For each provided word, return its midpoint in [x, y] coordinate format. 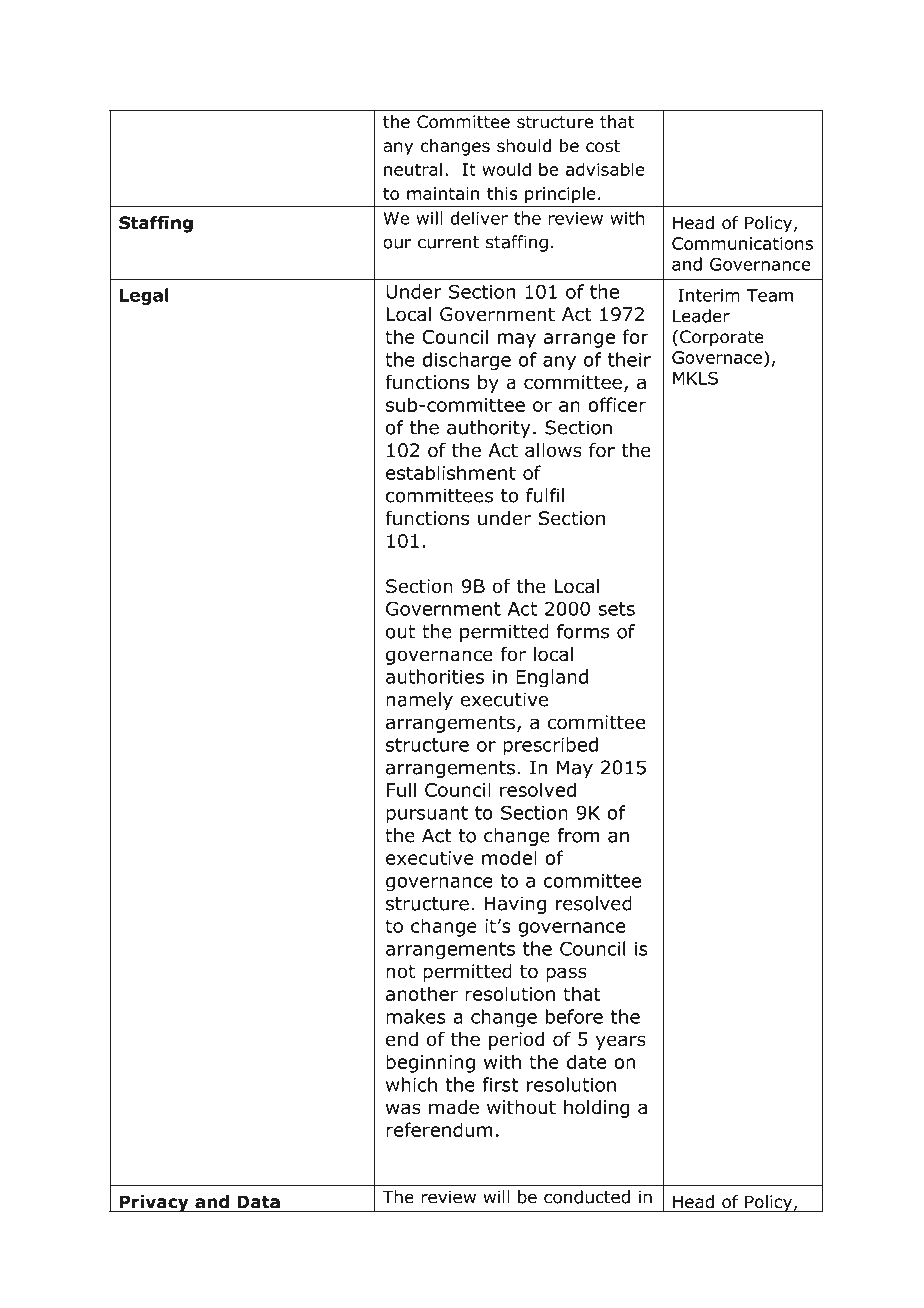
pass [566, 974]
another [422, 993]
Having [515, 905]
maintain [443, 193]
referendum [439, 1129]
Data [258, 1202]
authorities [435, 676]
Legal [144, 296]
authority [489, 429]
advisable [605, 169]
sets [616, 609]
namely [419, 701]
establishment [451, 472]
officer [617, 404]
